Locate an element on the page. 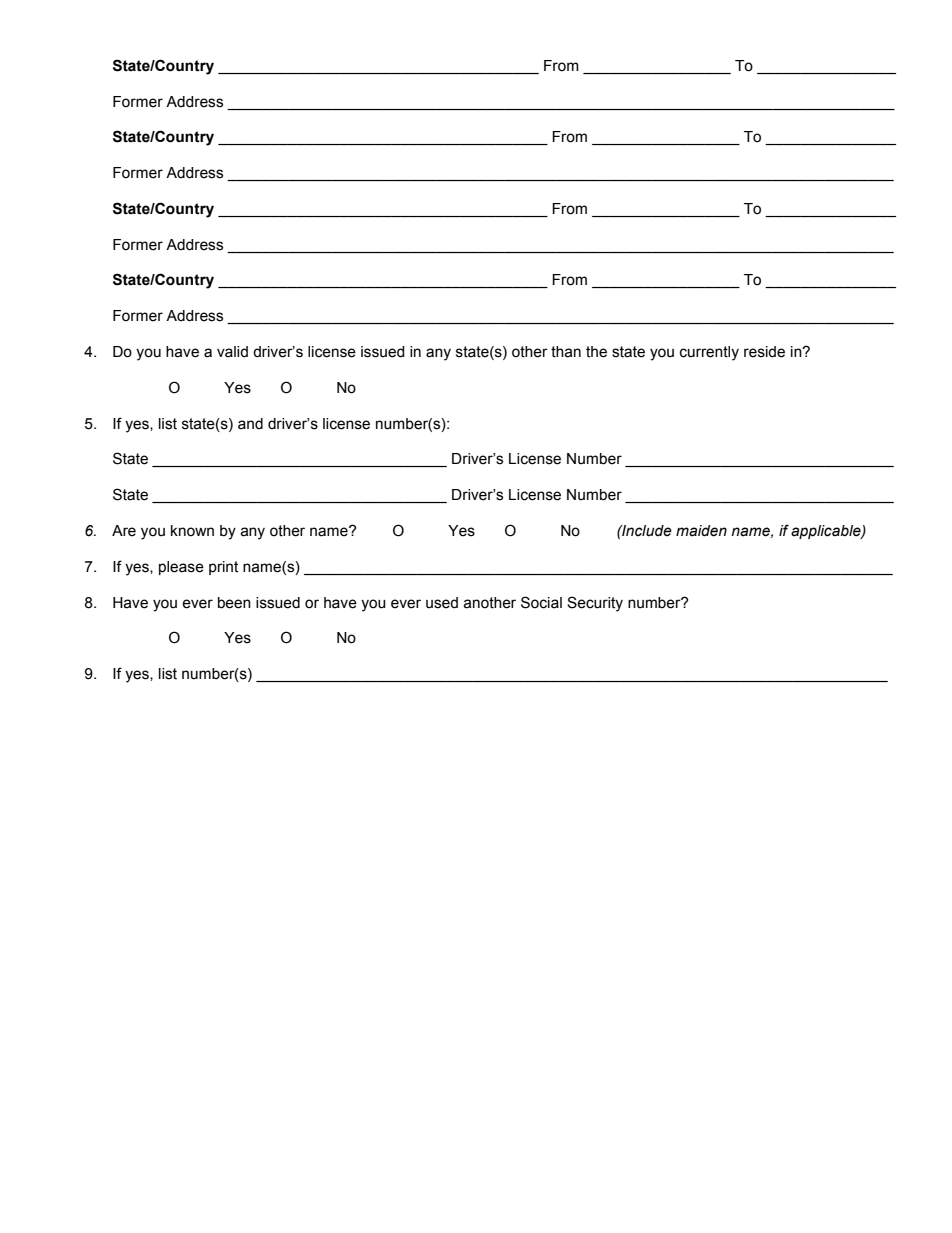  Are is located at coordinates (124, 531).
